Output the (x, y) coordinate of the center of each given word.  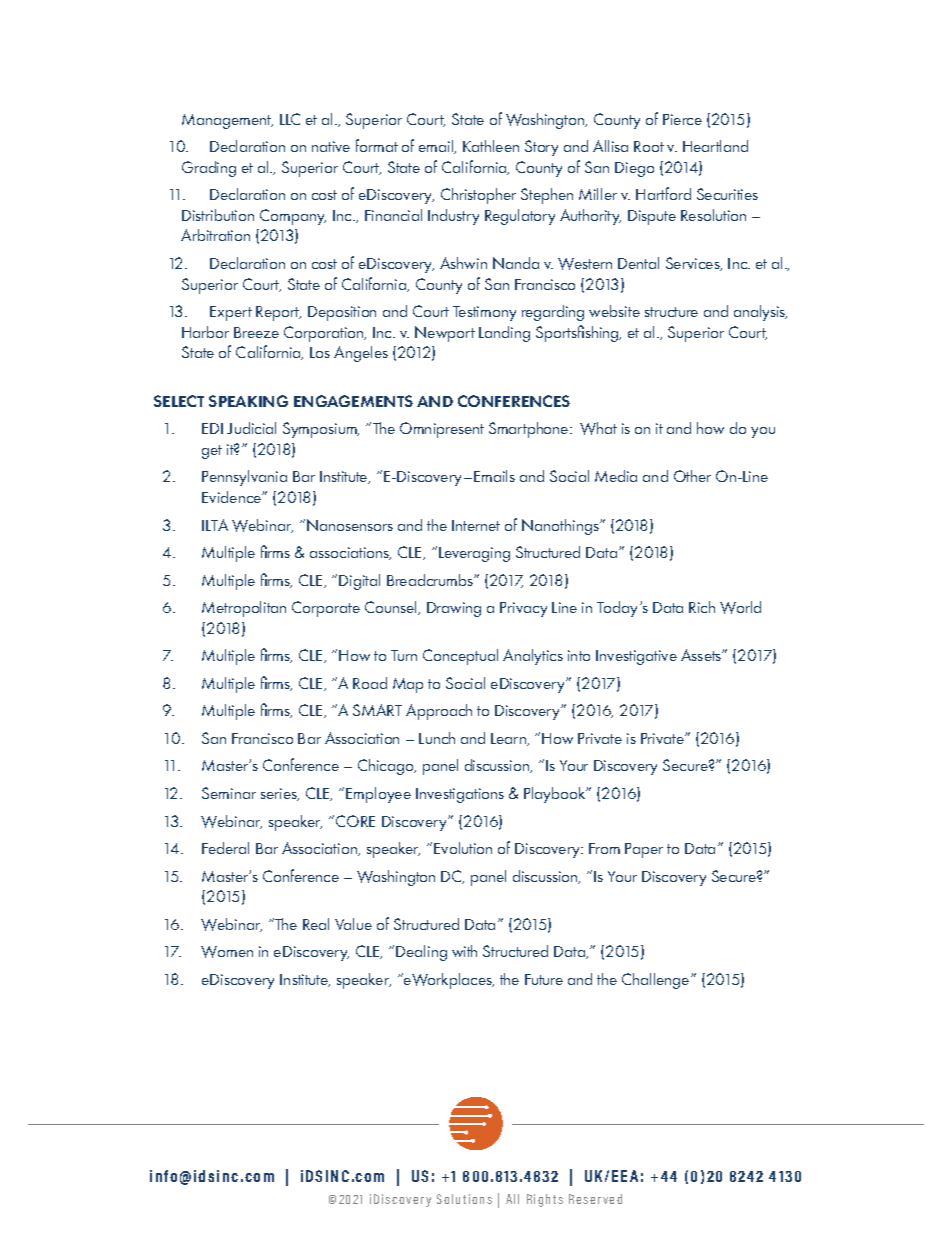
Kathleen (491, 146)
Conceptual (460, 657)
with (464, 951)
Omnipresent (442, 430)
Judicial (251, 428)
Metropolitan (244, 609)
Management (227, 121)
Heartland (715, 146)
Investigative (636, 657)
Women (227, 952)
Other (692, 476)
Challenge (657, 981)
